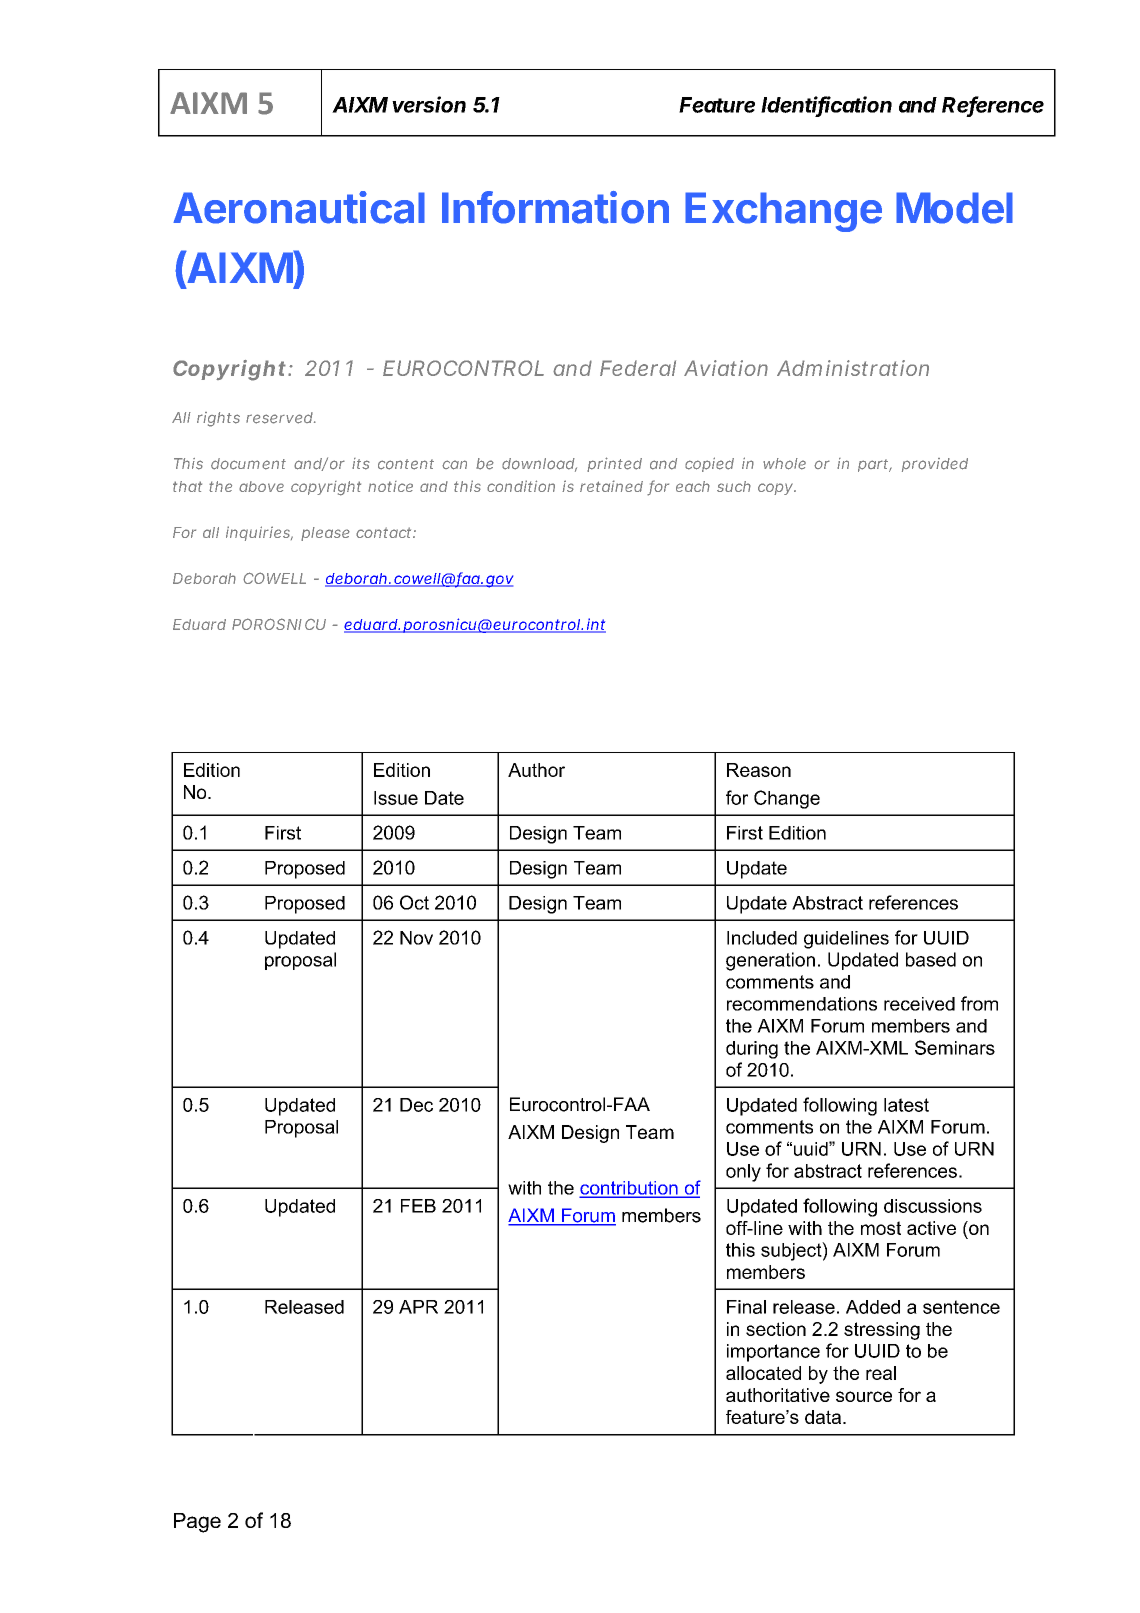  Describe the element at coordinates (763, 1373) in the screenshot. I see `allocated` at that location.
